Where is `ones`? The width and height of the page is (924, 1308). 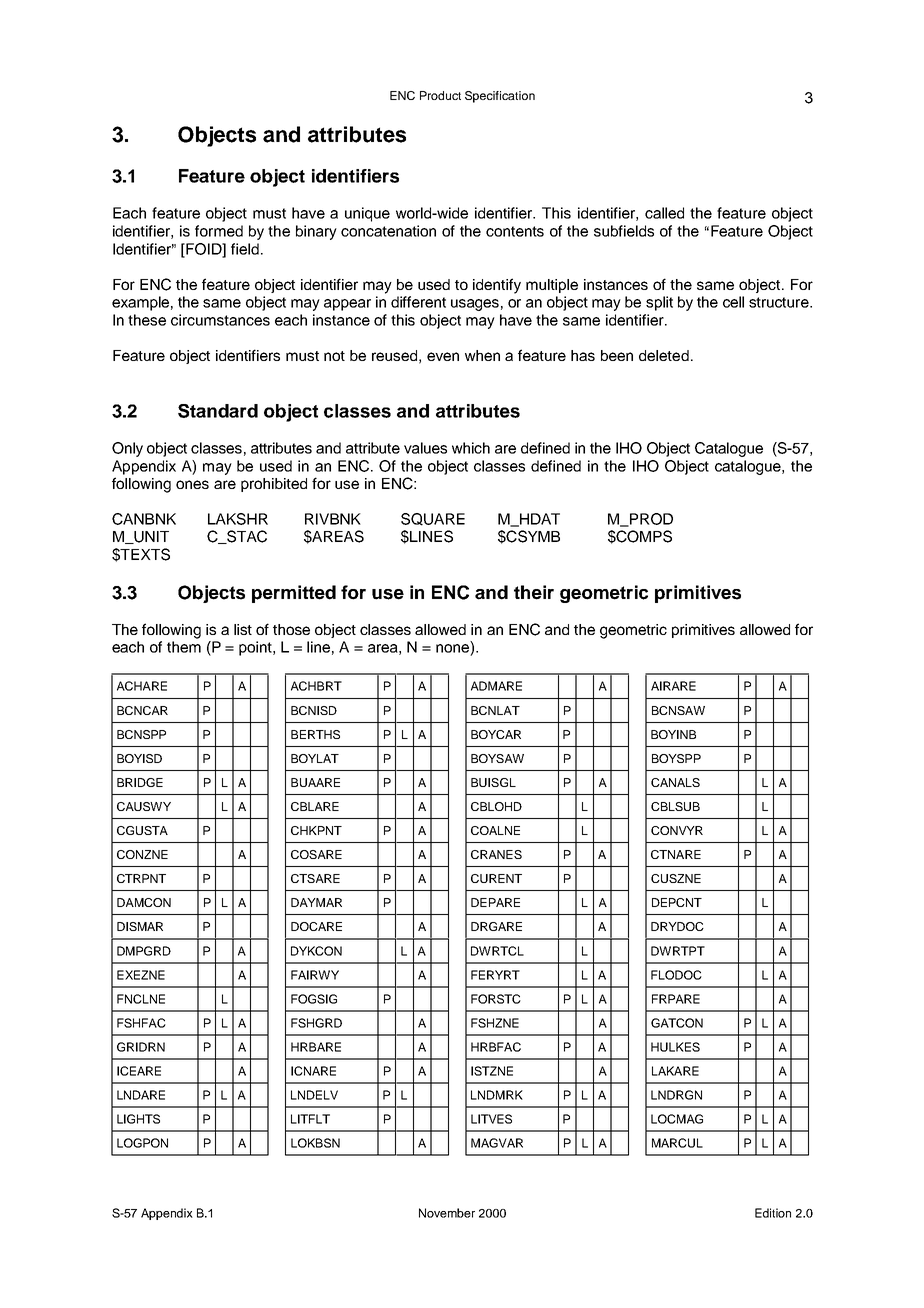 ones is located at coordinates (192, 484).
